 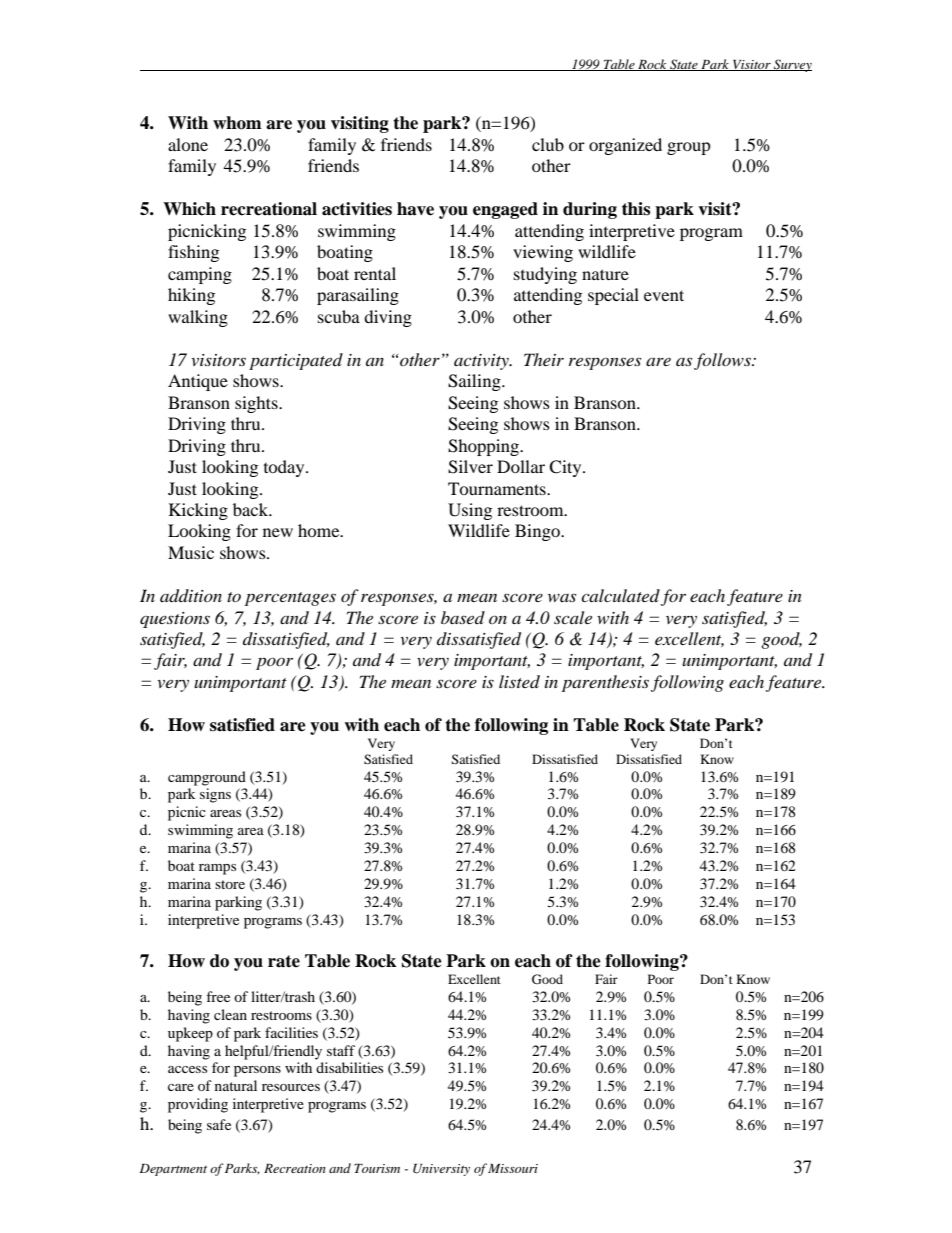 I want to click on group, so click(x=689, y=148).
